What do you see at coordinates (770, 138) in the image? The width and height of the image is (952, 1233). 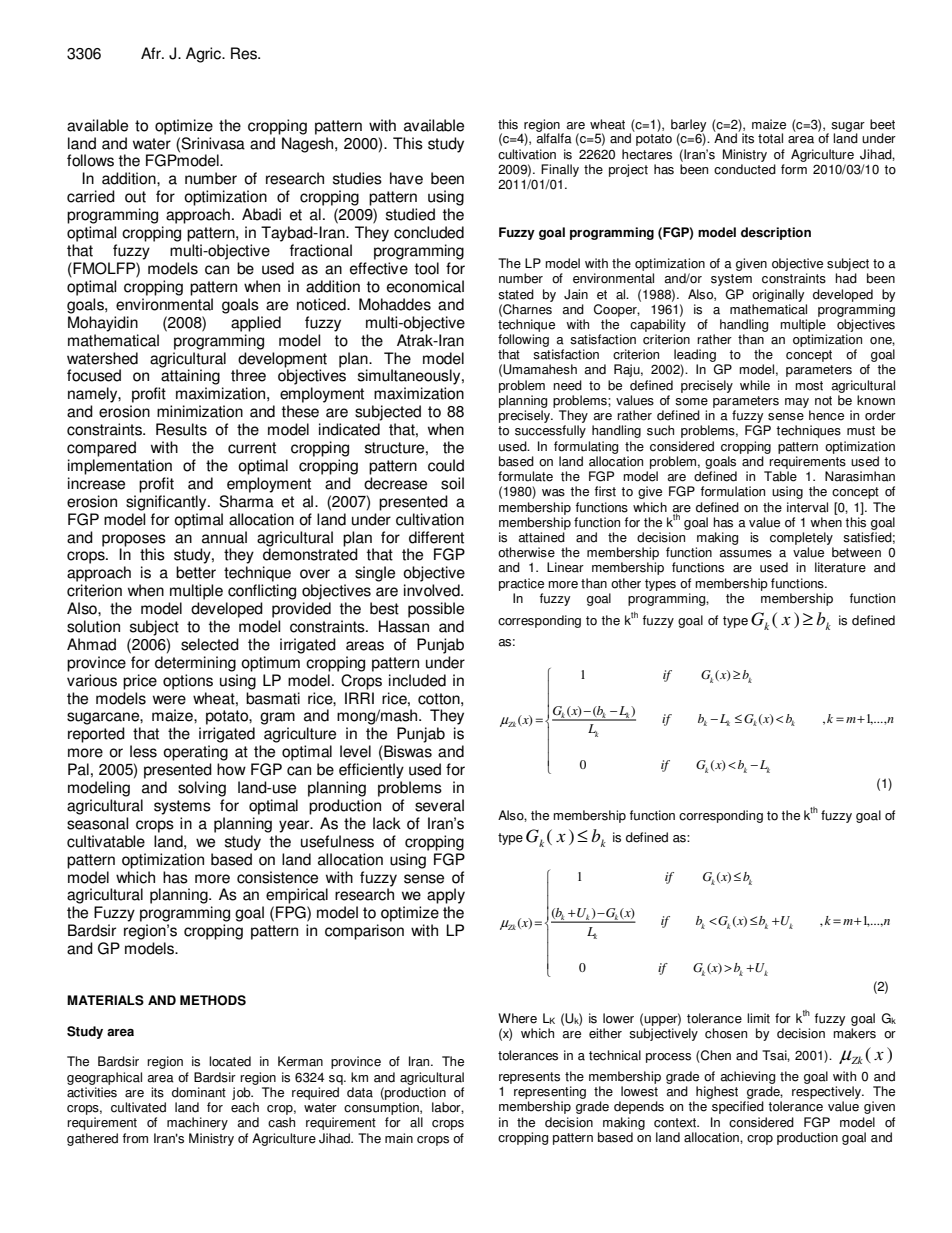 I see `total` at bounding box center [770, 138].
